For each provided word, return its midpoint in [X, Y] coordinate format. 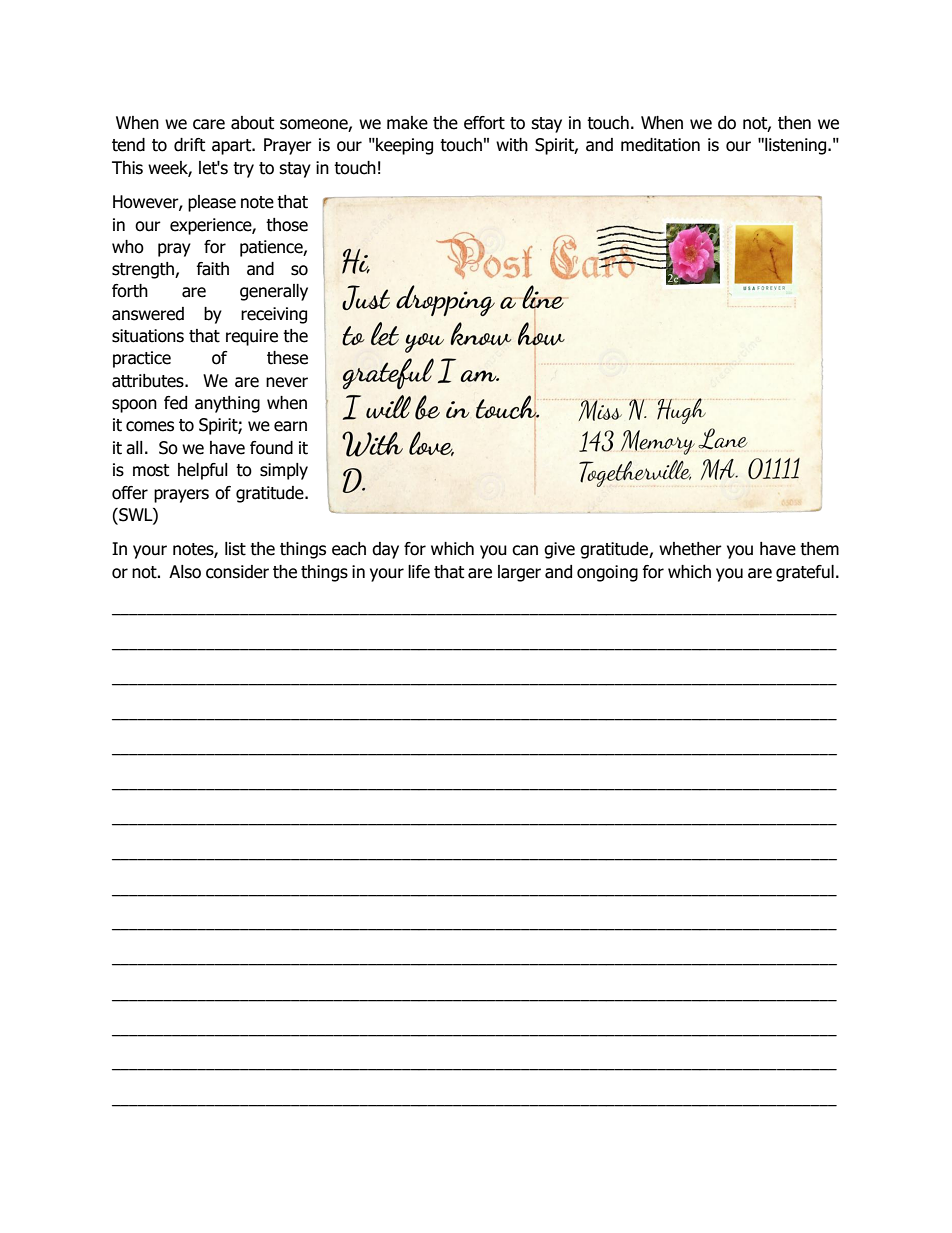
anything [227, 404]
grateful [805, 573]
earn [290, 426]
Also [185, 572]
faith [213, 269]
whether [690, 549]
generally [274, 292]
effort [484, 123]
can [525, 550]
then [794, 123]
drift [189, 145]
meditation [660, 145]
